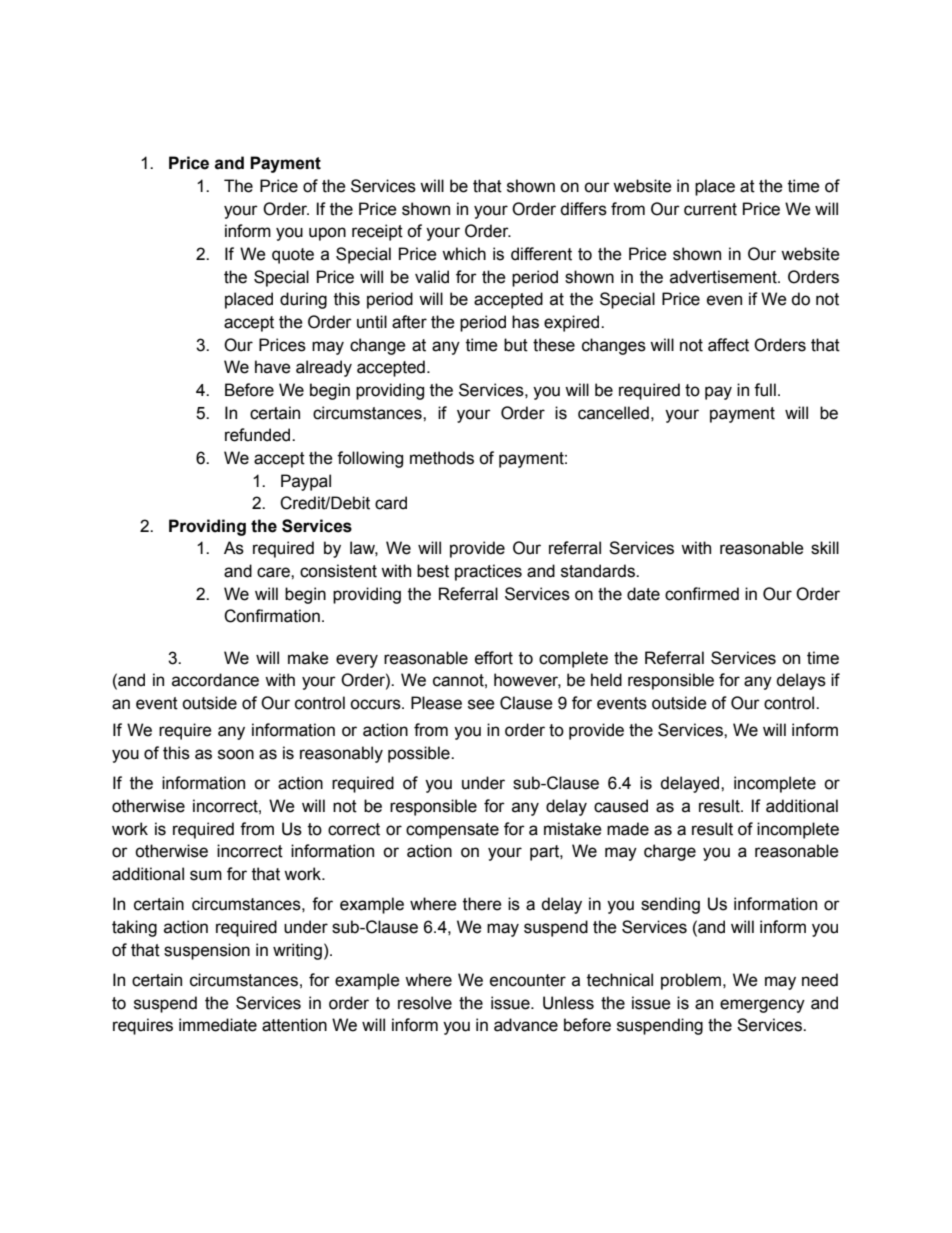  I want to click on possible, so click(420, 754).
